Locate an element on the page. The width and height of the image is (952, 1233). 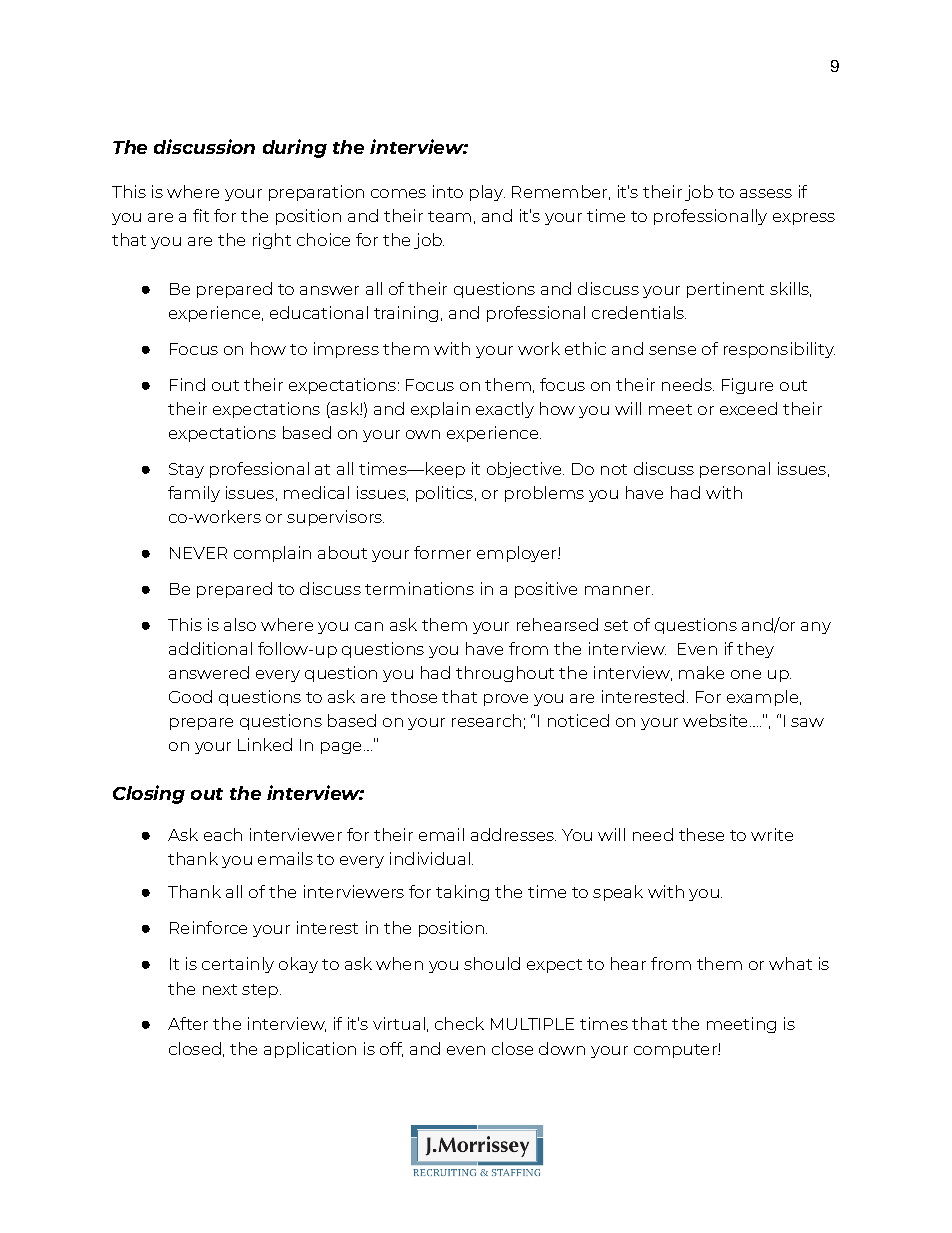
assess is located at coordinates (766, 193).
